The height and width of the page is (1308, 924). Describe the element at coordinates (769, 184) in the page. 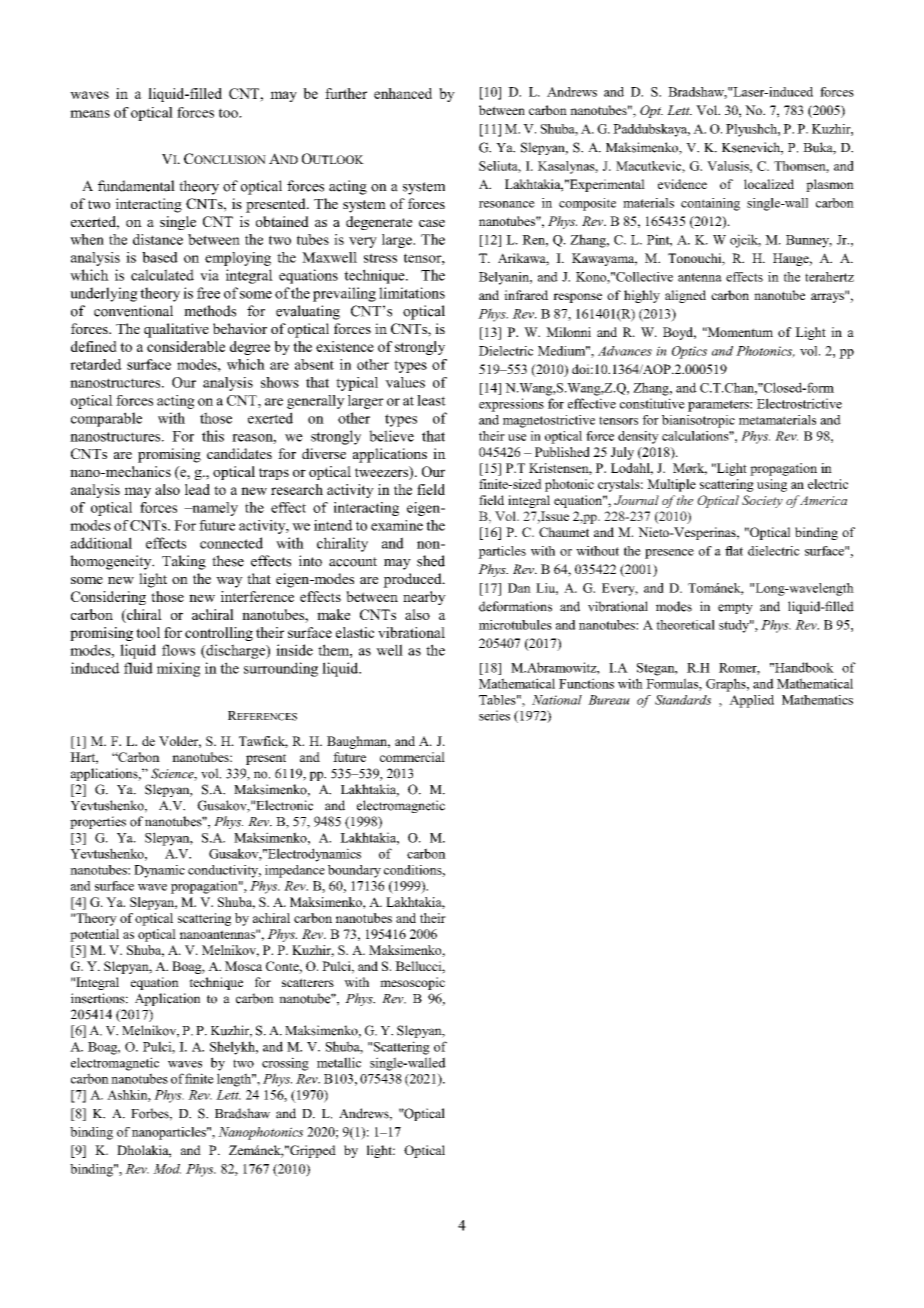

I see `localized` at that location.
